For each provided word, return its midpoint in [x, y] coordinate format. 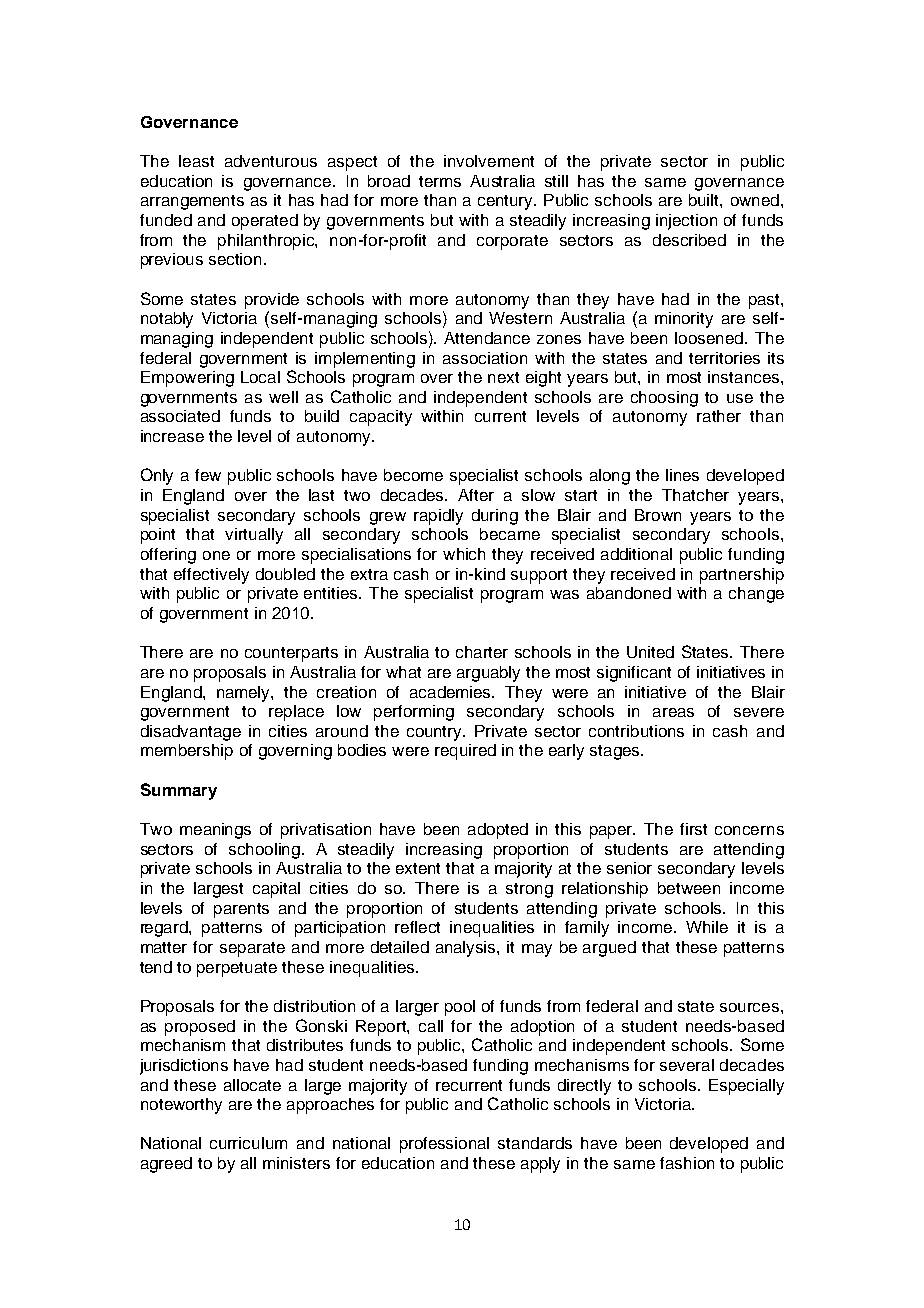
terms [440, 181]
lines [682, 475]
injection [686, 222]
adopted [498, 831]
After [476, 495]
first [693, 829]
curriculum [248, 1143]
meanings [215, 831]
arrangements [192, 202]
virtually [254, 536]
